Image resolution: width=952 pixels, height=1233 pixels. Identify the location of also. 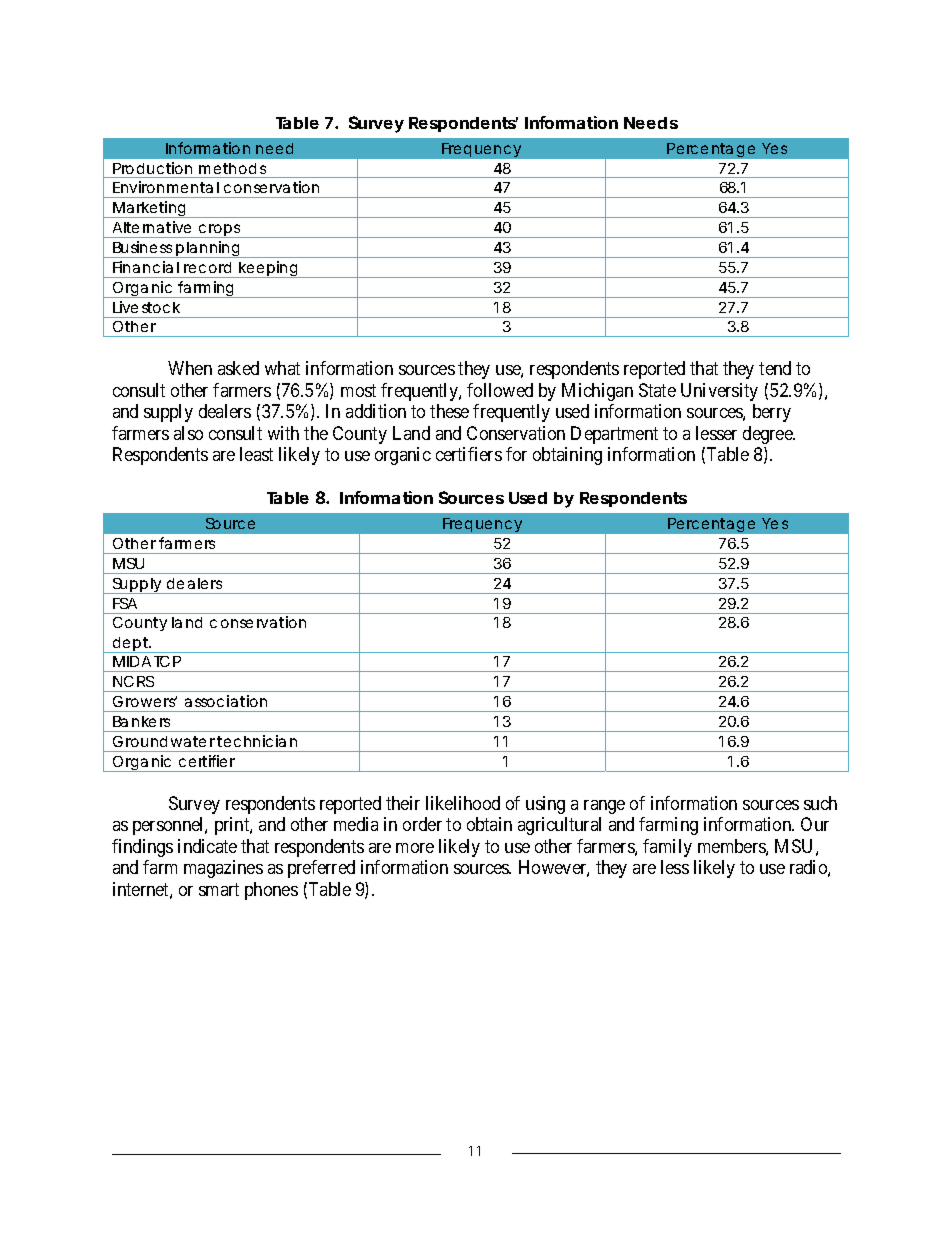
(188, 433).
